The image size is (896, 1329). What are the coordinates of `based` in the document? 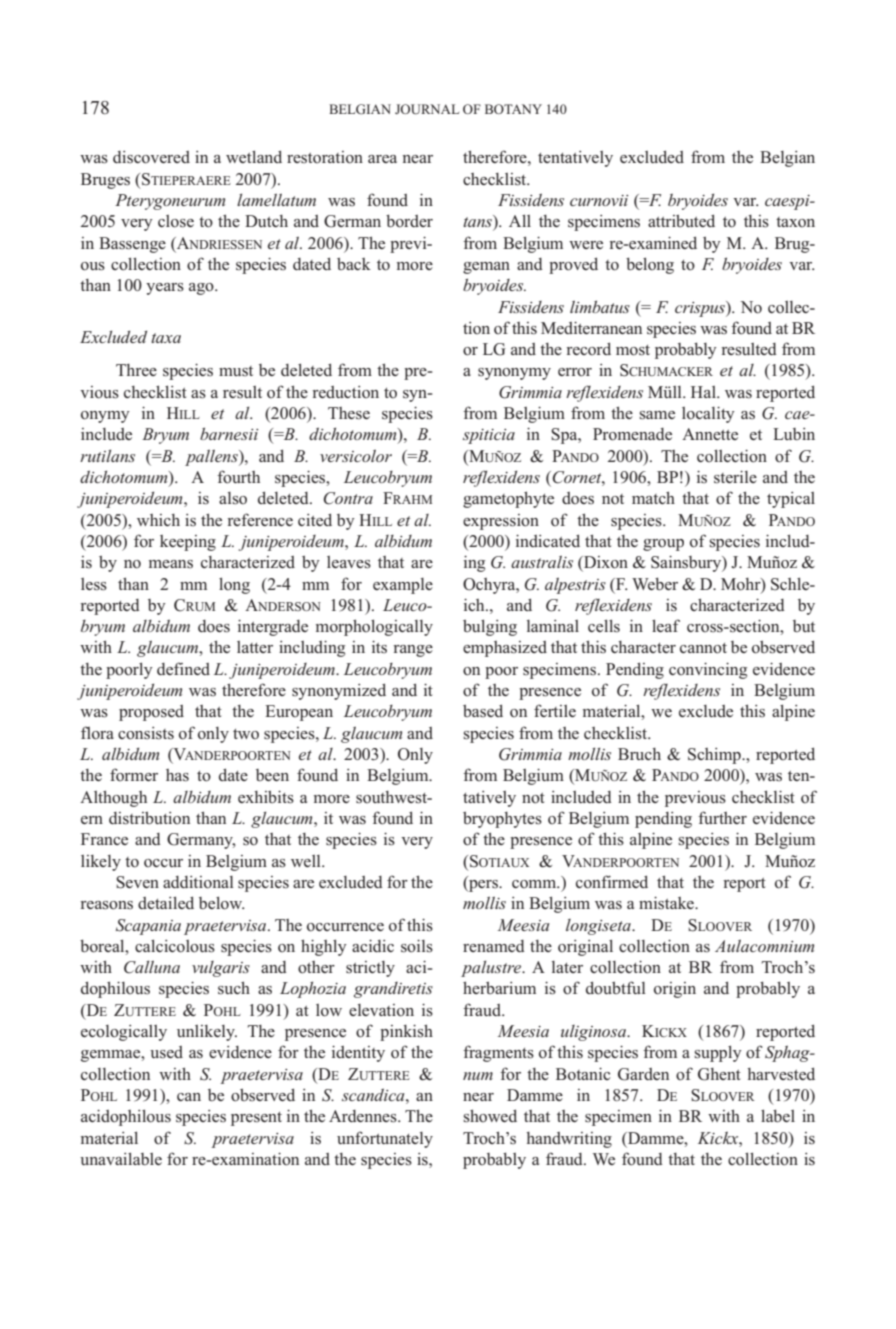 It's located at (483, 711).
